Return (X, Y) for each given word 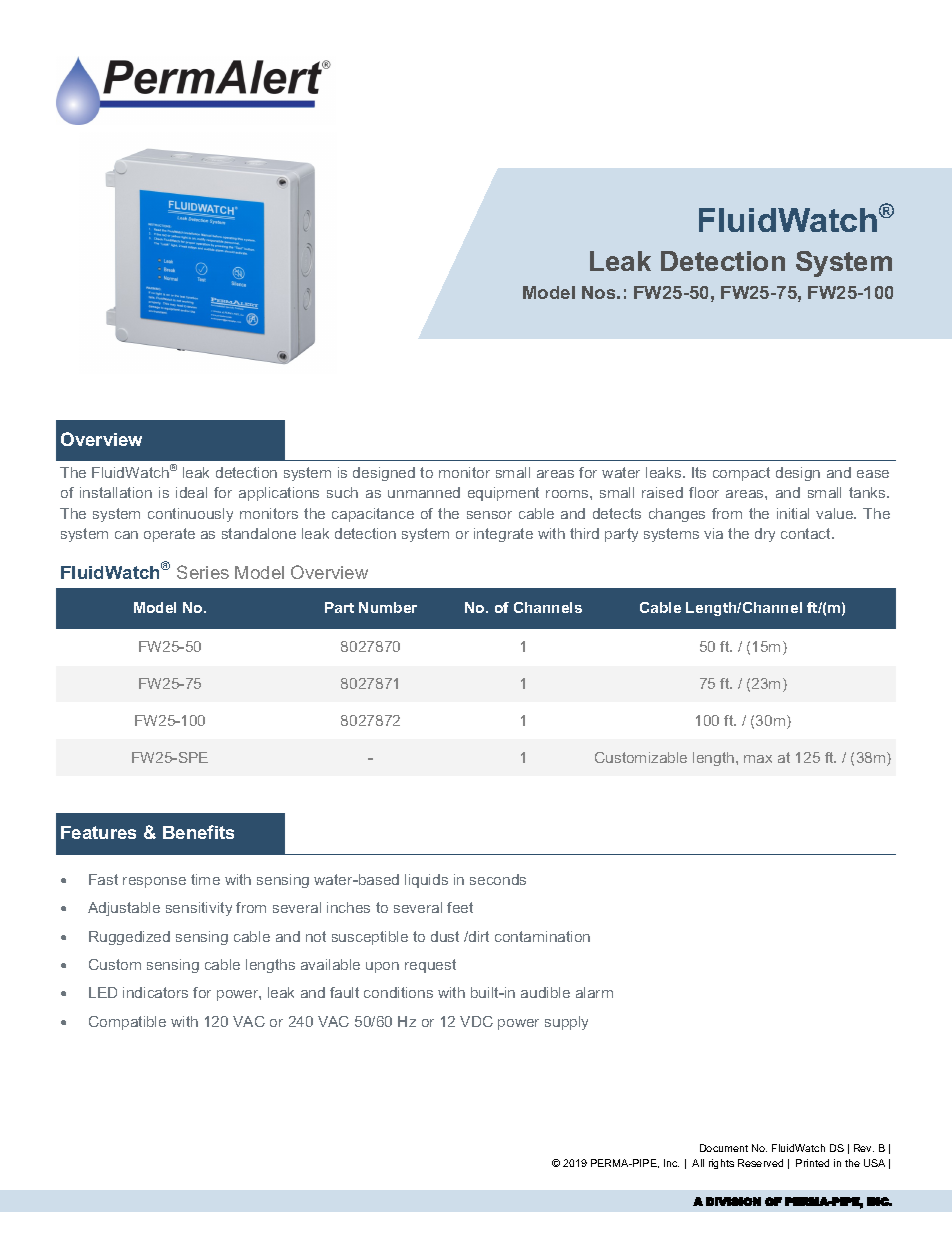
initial (793, 513)
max (758, 759)
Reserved (760, 1163)
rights (721, 1164)
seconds (498, 879)
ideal (191, 492)
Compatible (127, 1023)
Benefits (198, 832)
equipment (503, 494)
